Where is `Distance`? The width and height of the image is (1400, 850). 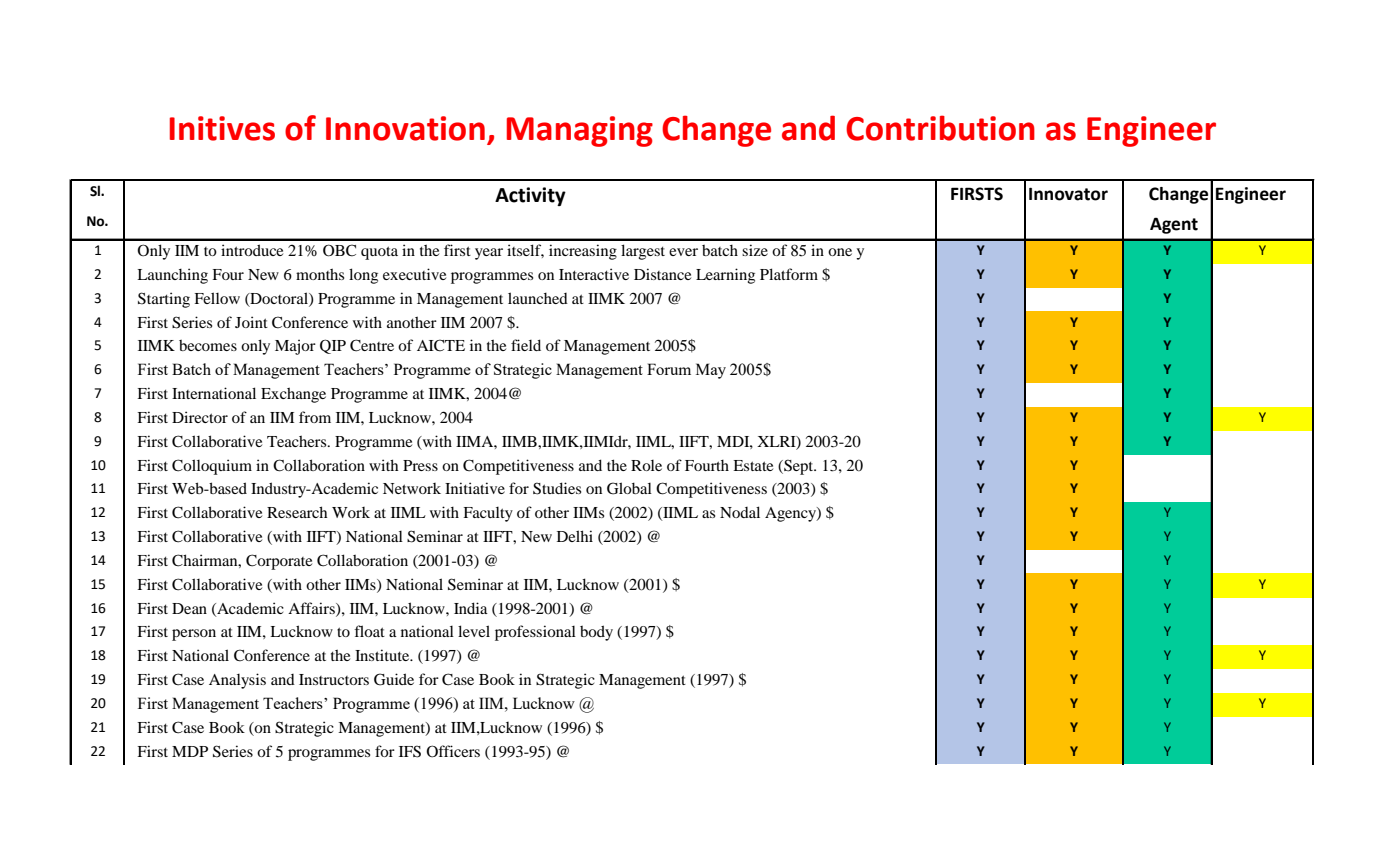
Distance is located at coordinates (662, 274).
